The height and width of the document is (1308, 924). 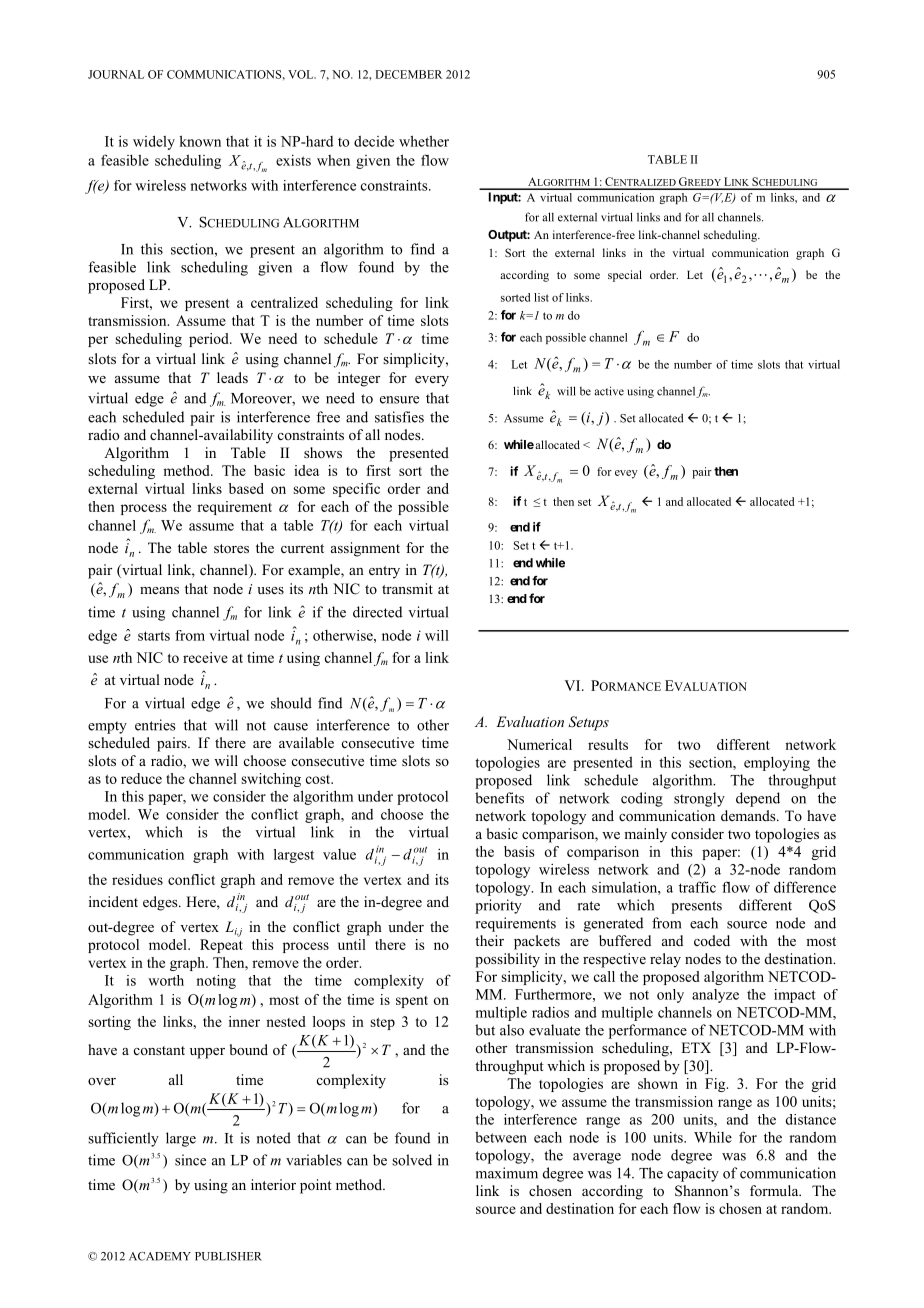 I want to click on ACADEMY, so click(x=160, y=1256).
